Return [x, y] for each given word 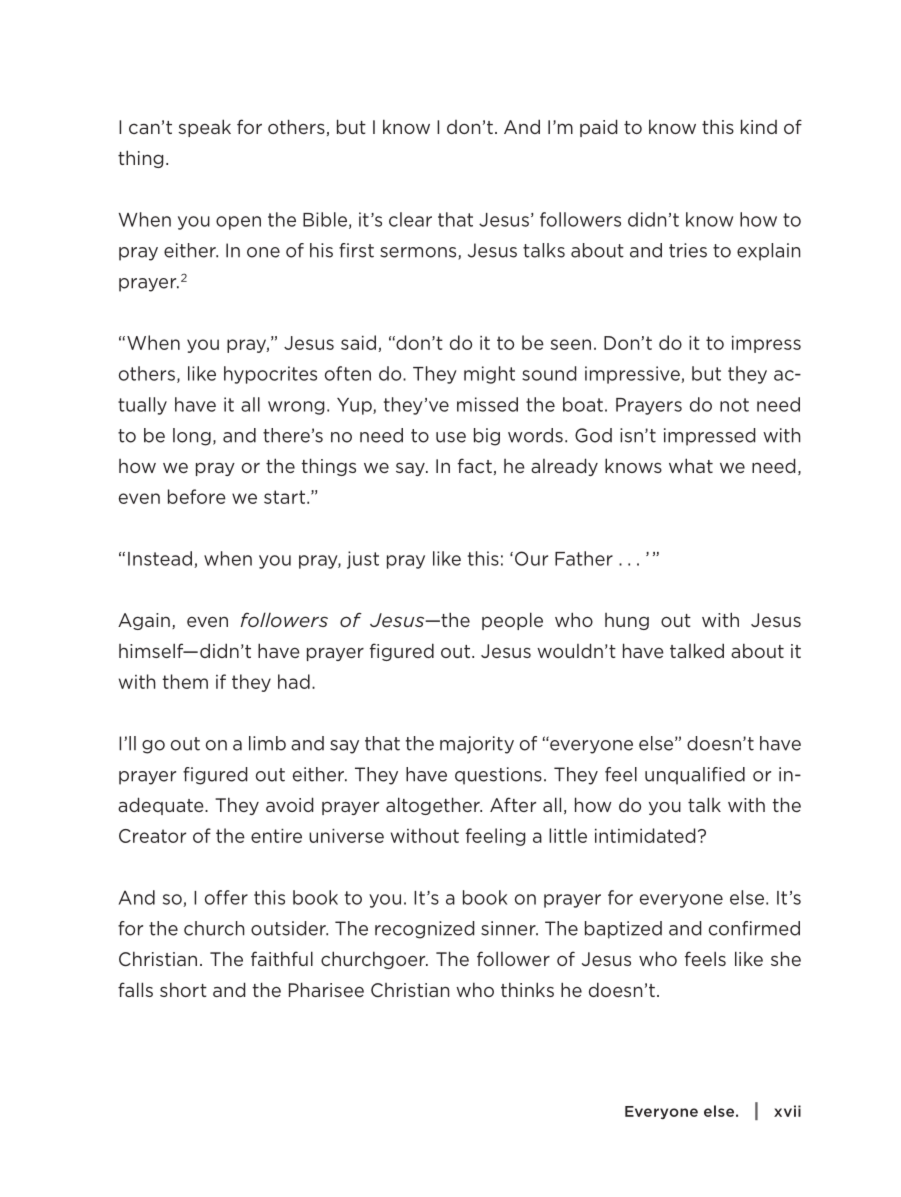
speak [205, 128]
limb [267, 743]
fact [475, 465]
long [192, 437]
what [691, 465]
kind [759, 126]
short [183, 989]
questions [498, 776]
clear [410, 219]
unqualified [695, 776]
